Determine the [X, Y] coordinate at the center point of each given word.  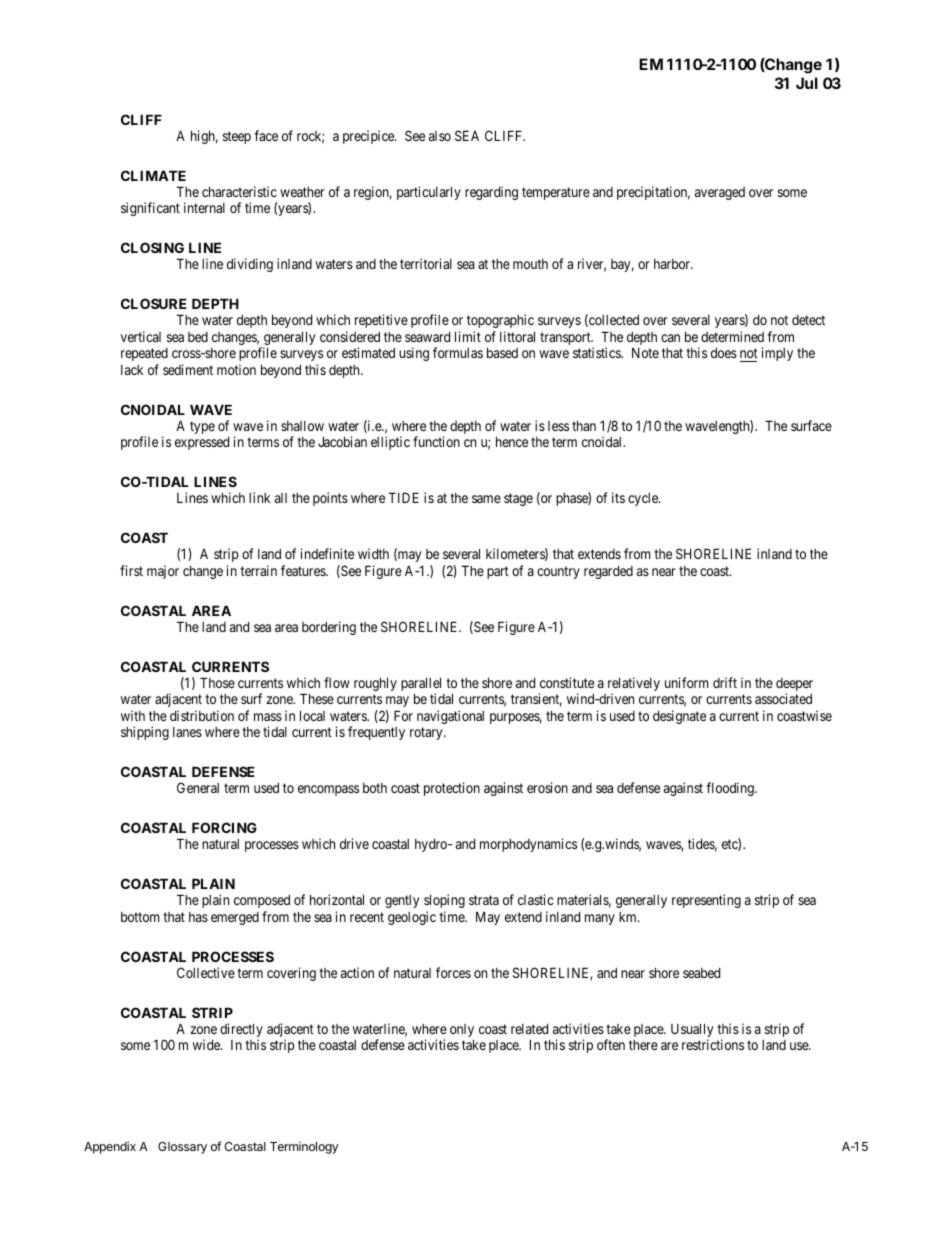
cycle [644, 499]
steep [237, 137]
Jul [807, 83]
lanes [187, 732]
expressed [202, 443]
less [558, 426]
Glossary [182, 1148]
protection [452, 789]
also [440, 136]
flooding [731, 789]
